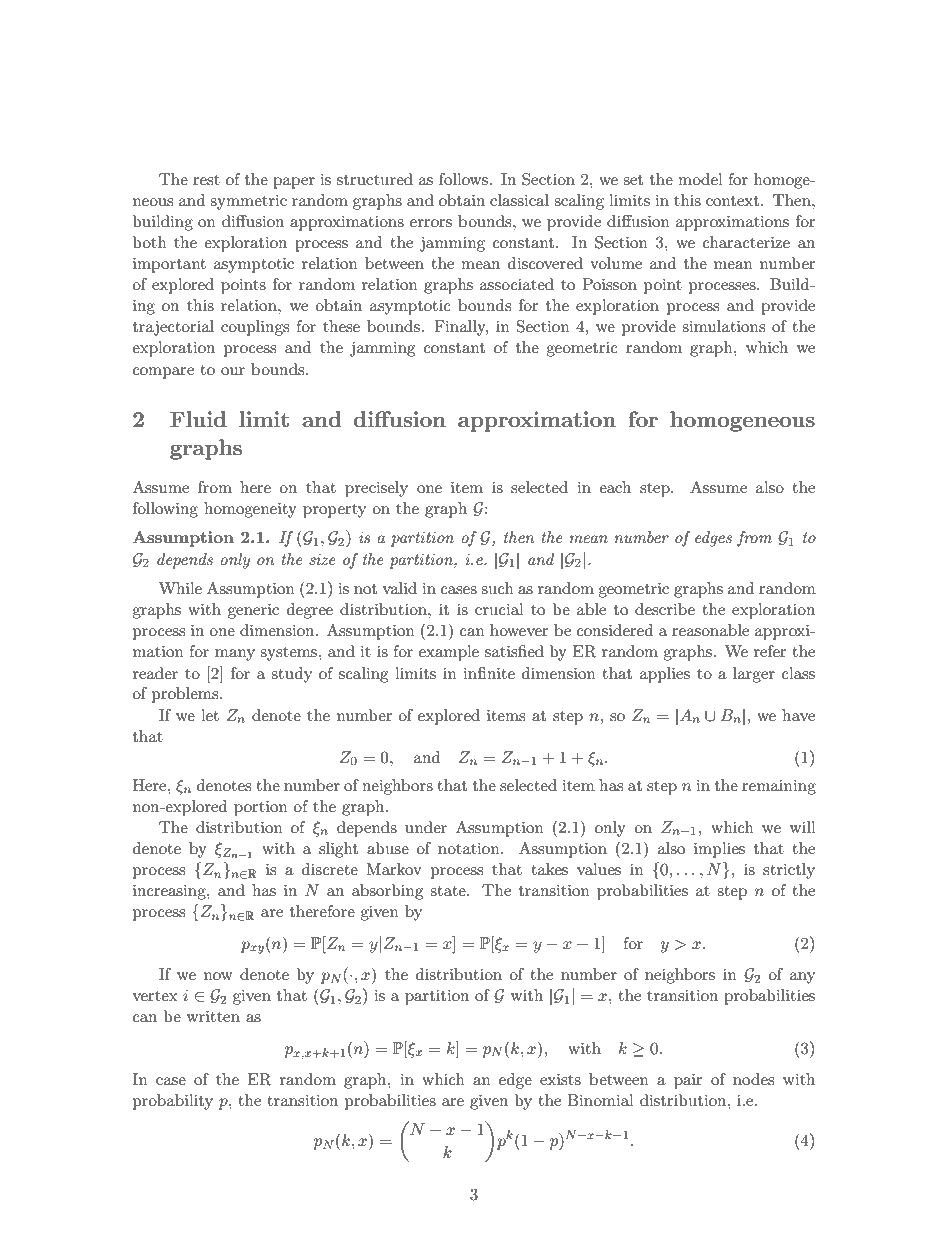 This document has width=952, height=1233. Describe the element at coordinates (560, 1079) in the document. I see `exists` at that location.
